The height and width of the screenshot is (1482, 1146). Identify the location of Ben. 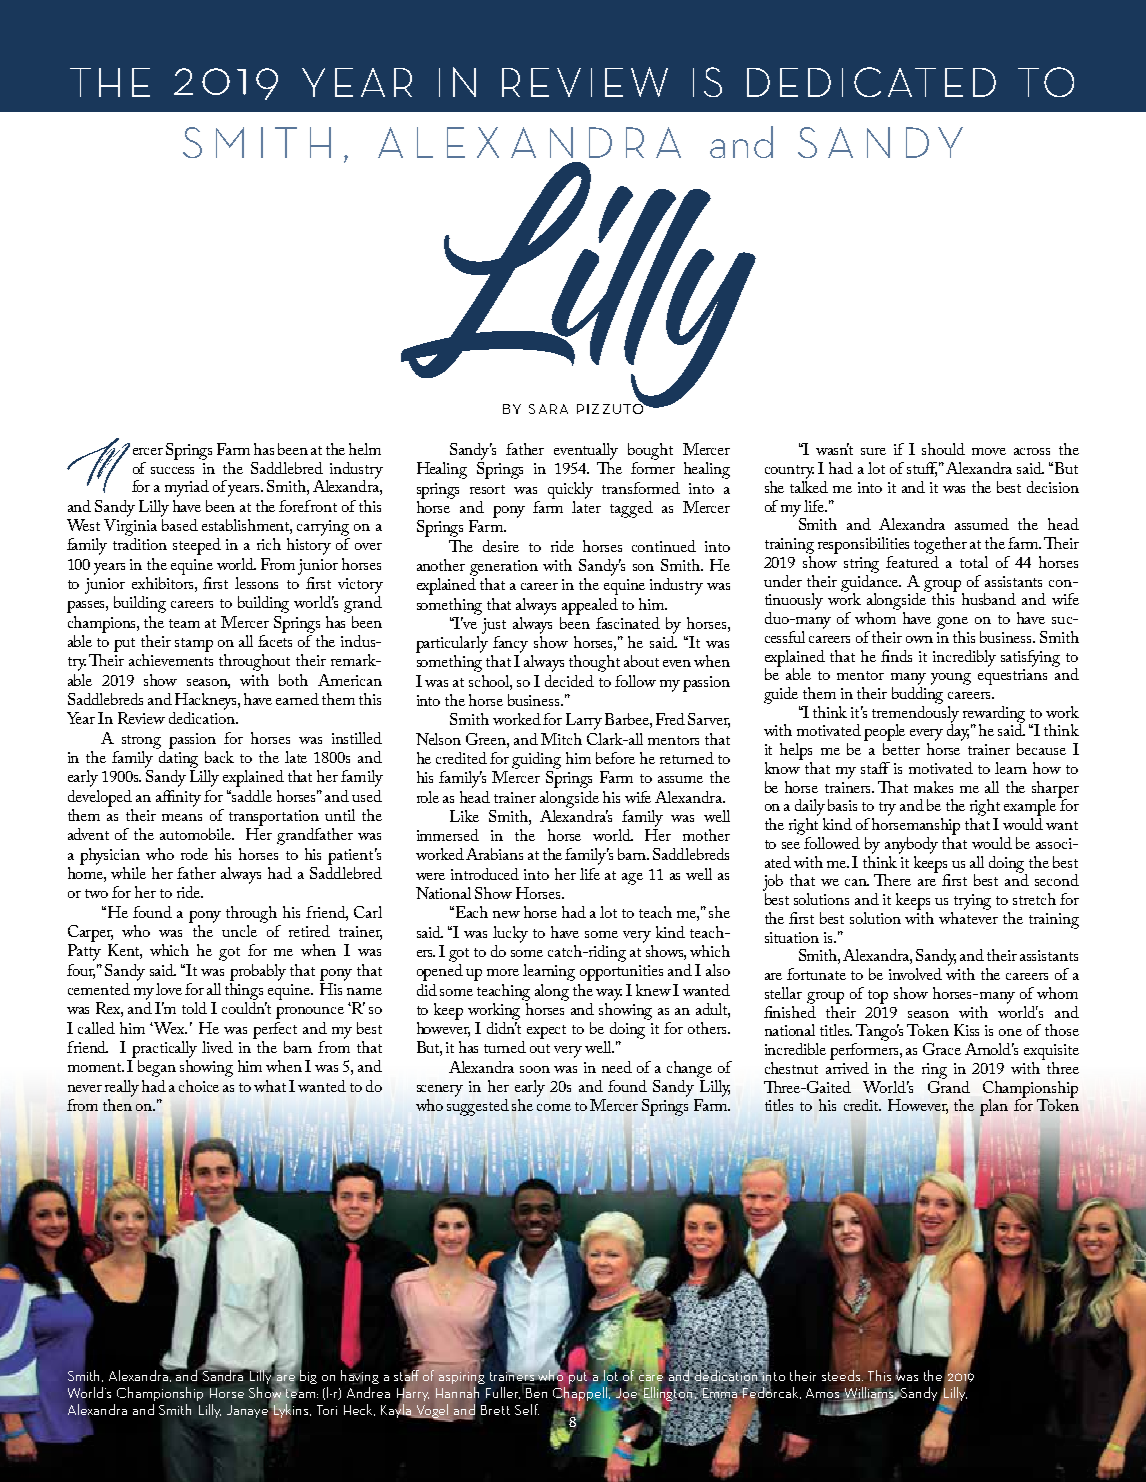
(536, 1393).
